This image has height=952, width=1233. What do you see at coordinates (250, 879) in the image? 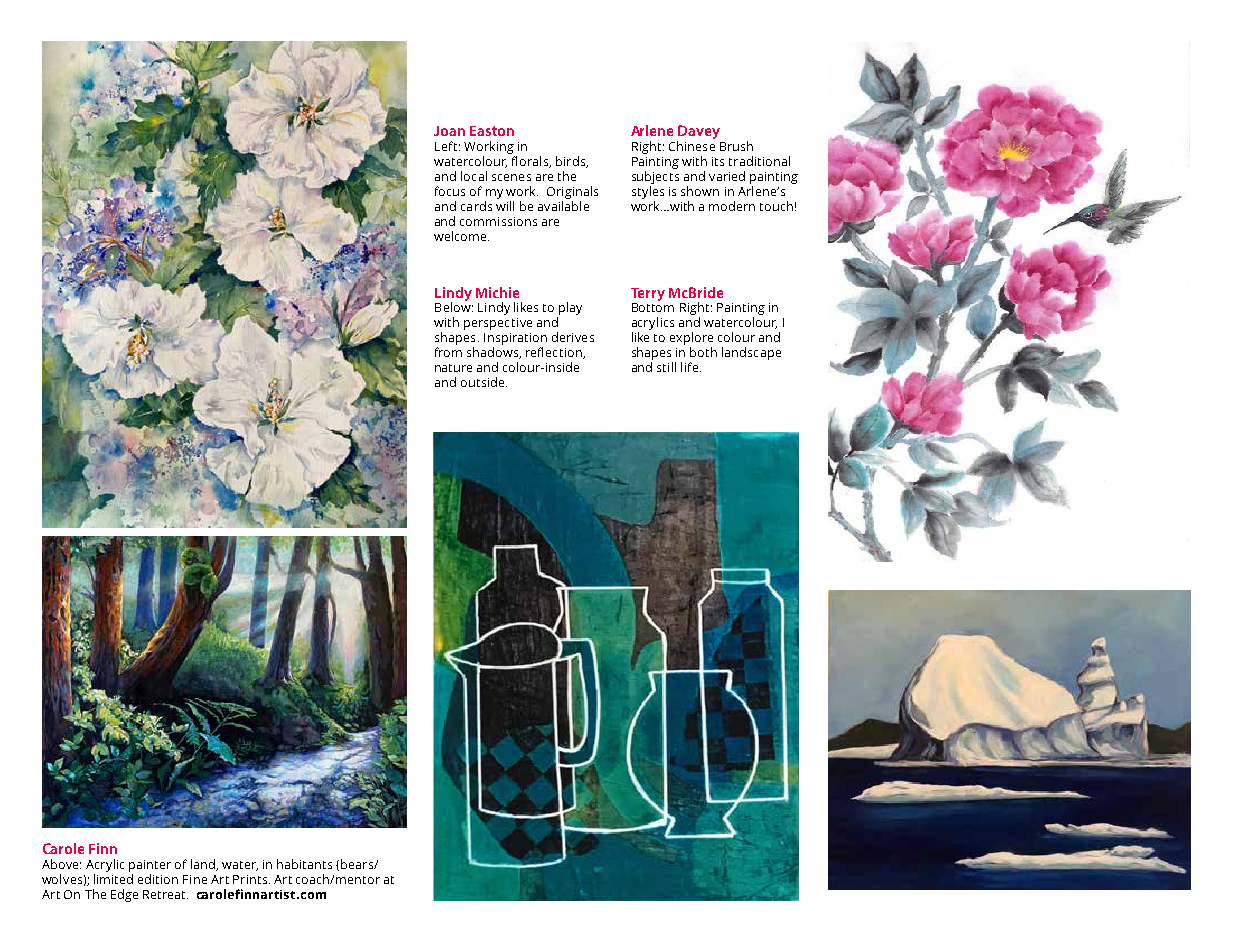
I see `Prints` at bounding box center [250, 879].
